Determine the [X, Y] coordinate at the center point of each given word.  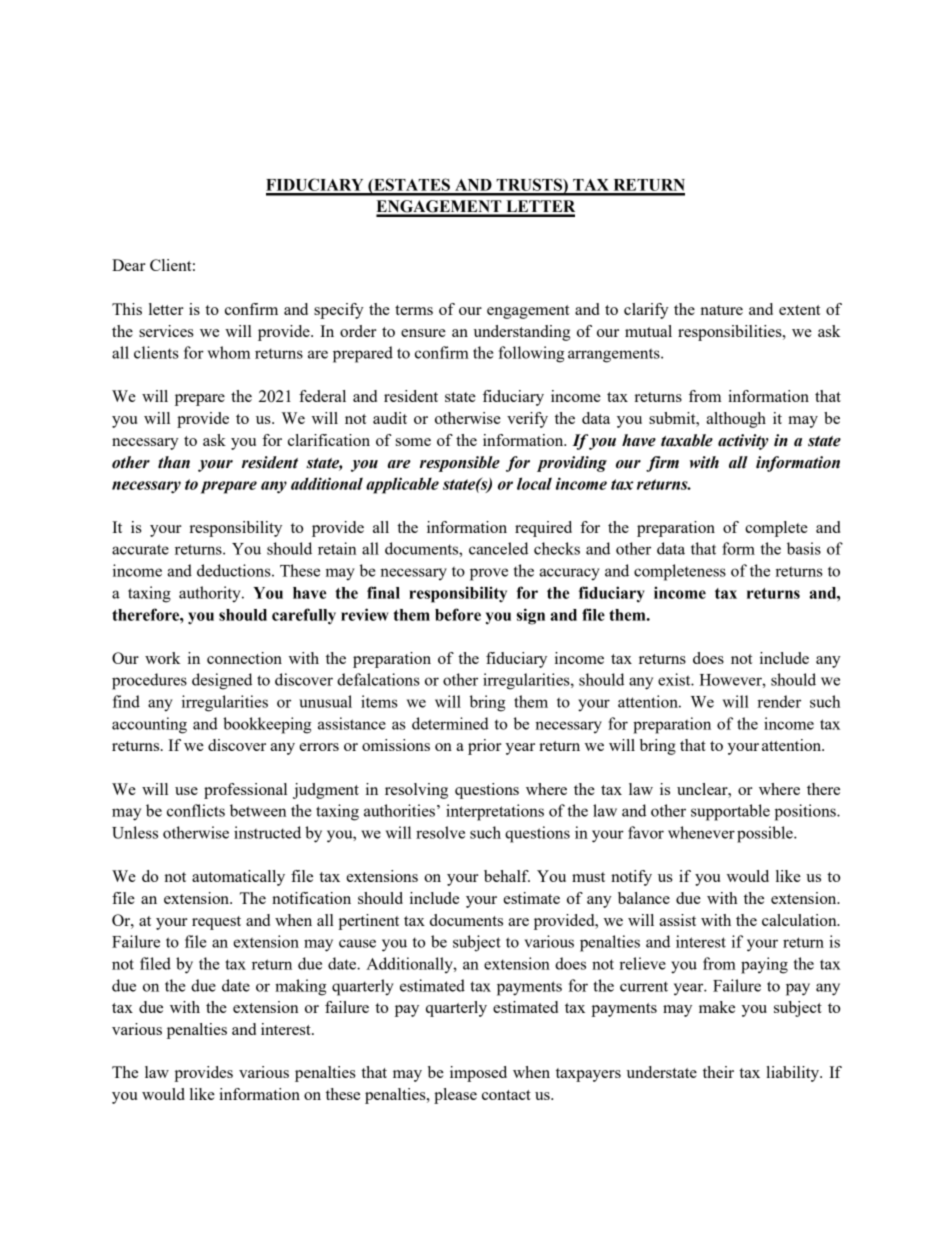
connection [244, 658]
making [300, 987]
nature [722, 310]
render [779, 701]
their [718, 1072]
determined [450, 723]
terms [414, 310]
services [166, 331]
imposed [478, 1074]
